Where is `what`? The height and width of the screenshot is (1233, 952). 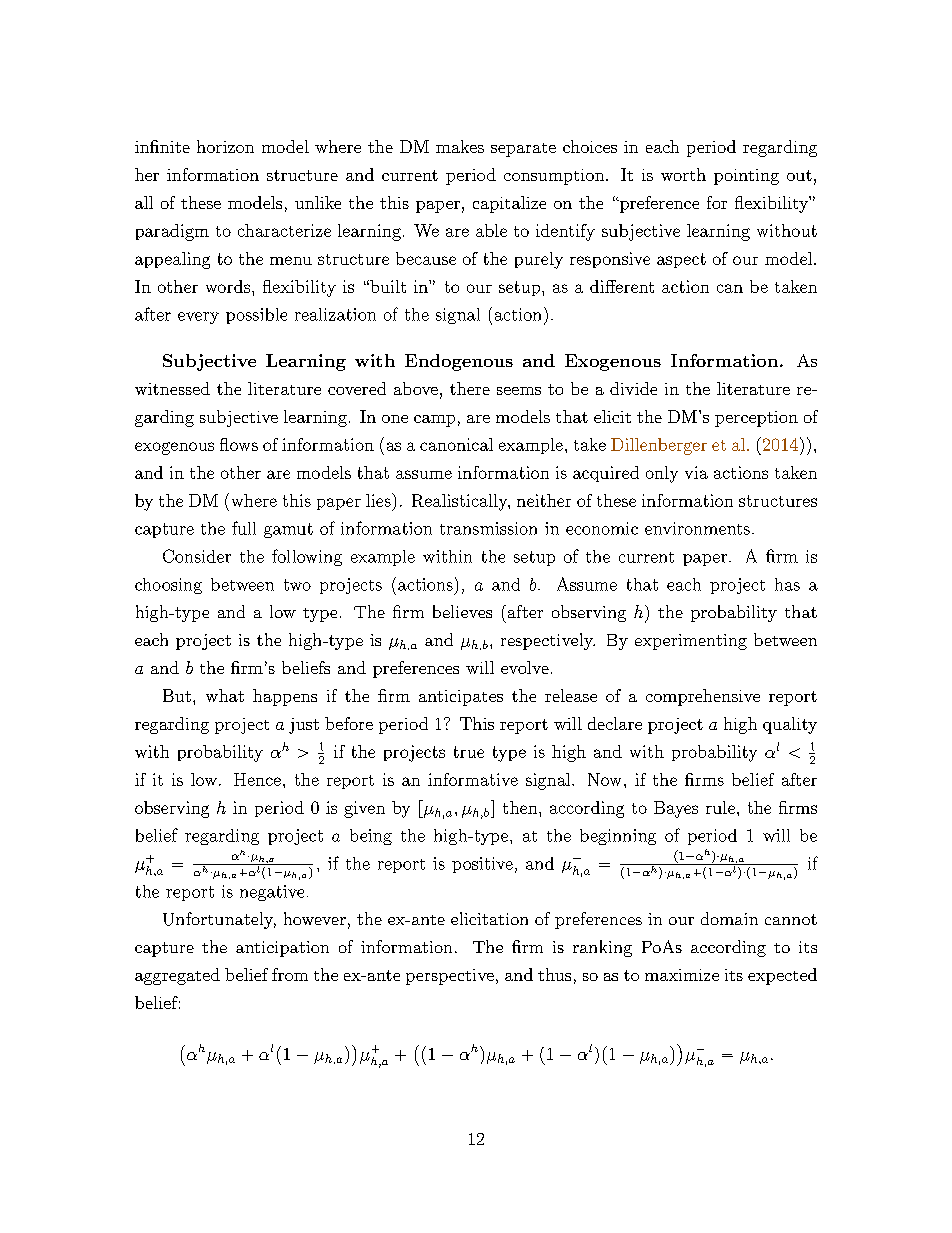
what is located at coordinates (225, 695).
